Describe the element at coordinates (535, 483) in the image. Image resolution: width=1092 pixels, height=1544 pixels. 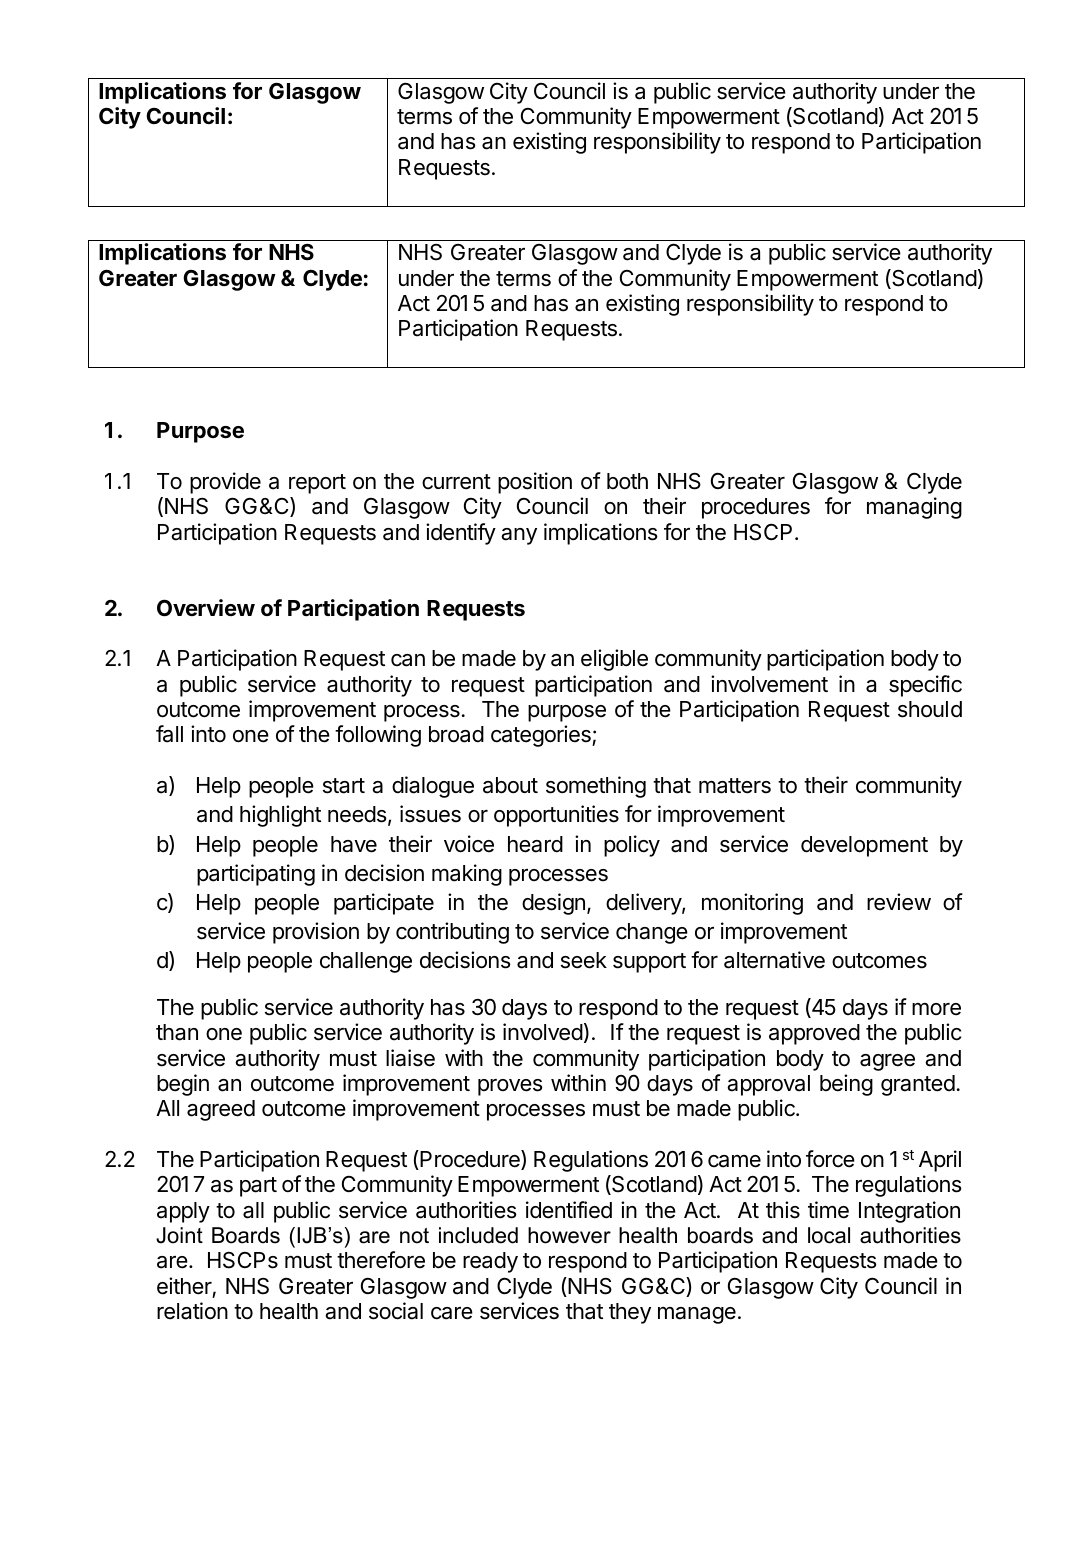
I see `position` at that location.
